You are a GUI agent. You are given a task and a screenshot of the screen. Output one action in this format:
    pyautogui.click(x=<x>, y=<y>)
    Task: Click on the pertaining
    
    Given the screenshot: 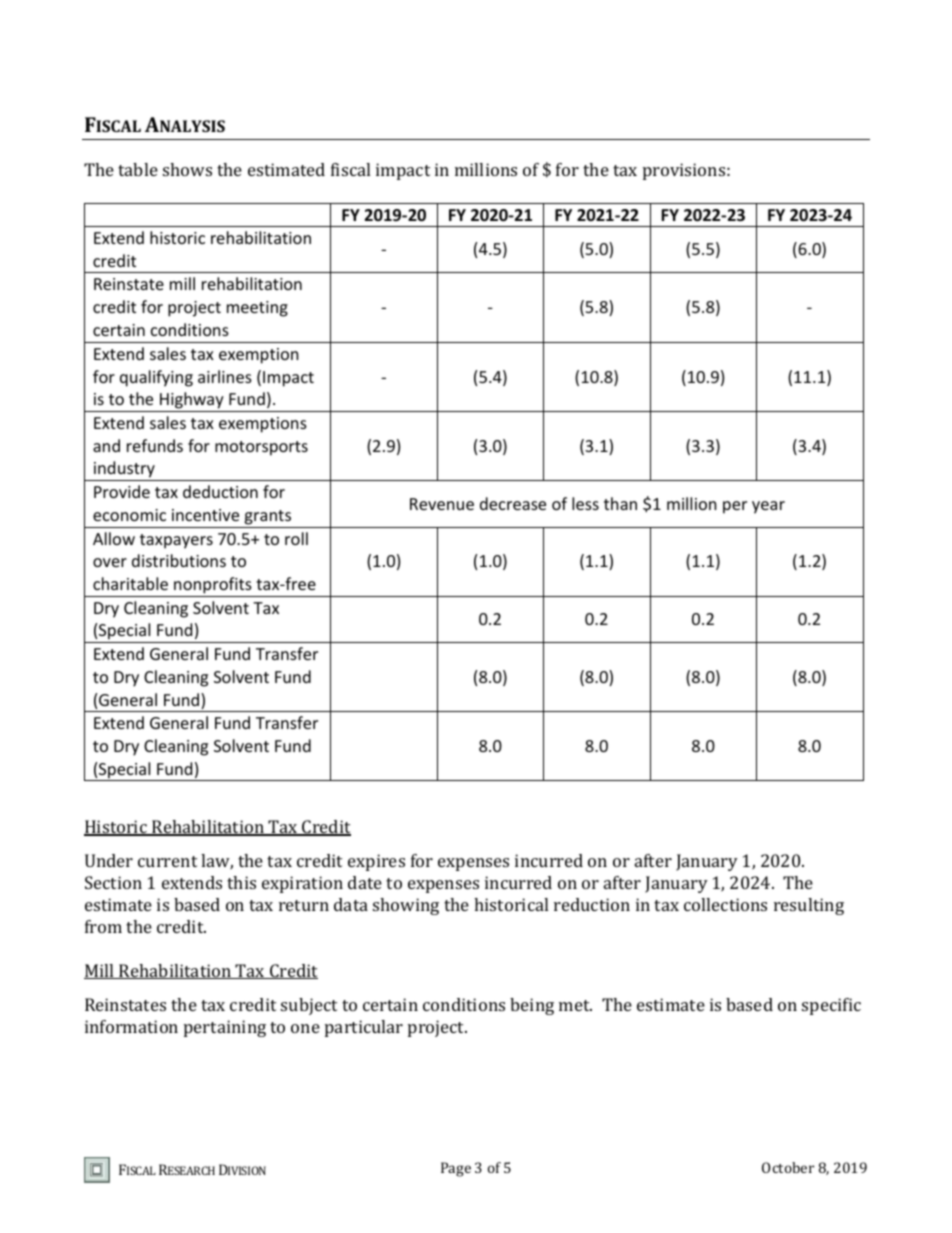 What is the action you would take?
    pyautogui.click(x=225, y=1028)
